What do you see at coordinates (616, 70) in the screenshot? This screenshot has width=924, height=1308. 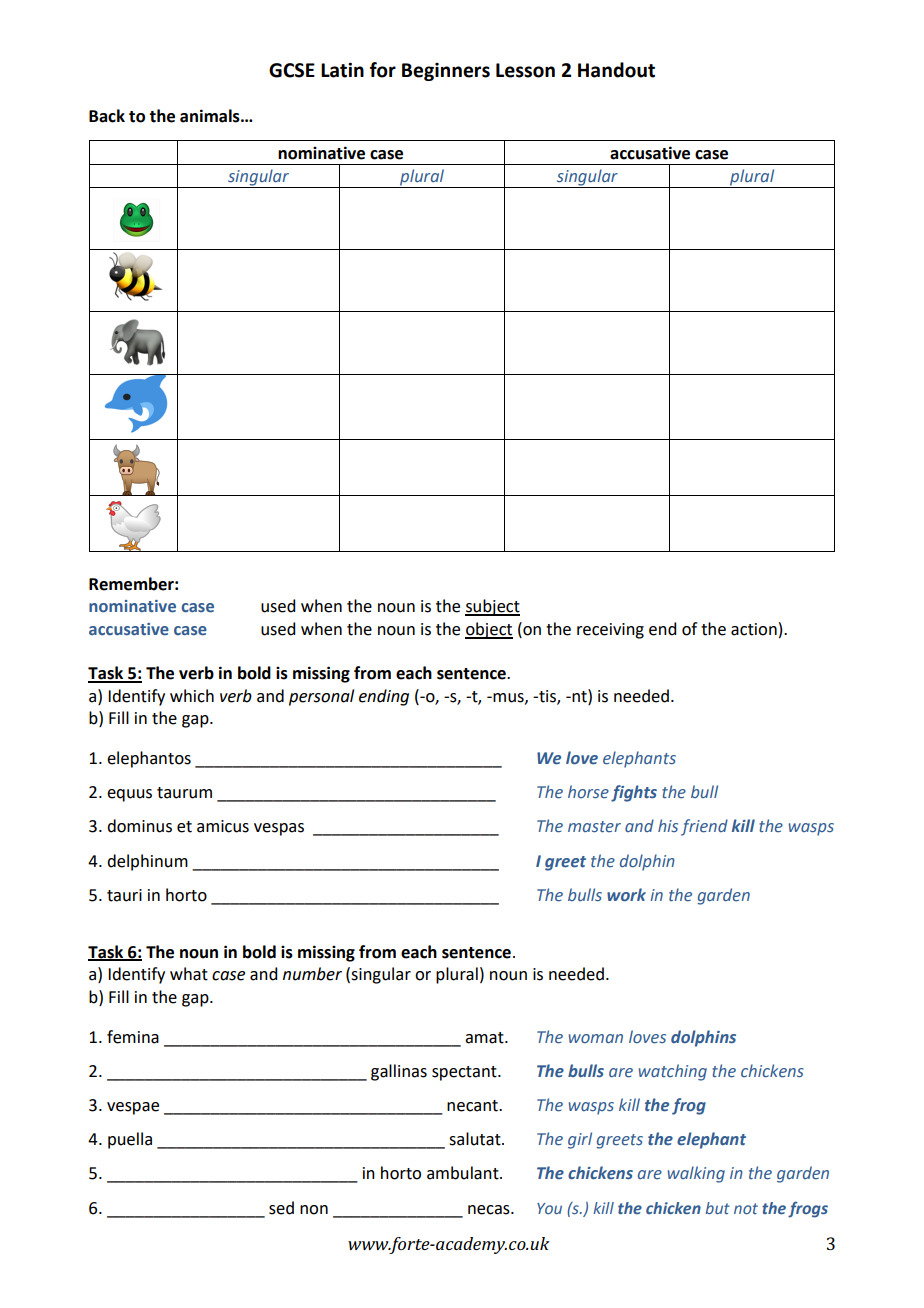 I see `Handout` at bounding box center [616, 70].
